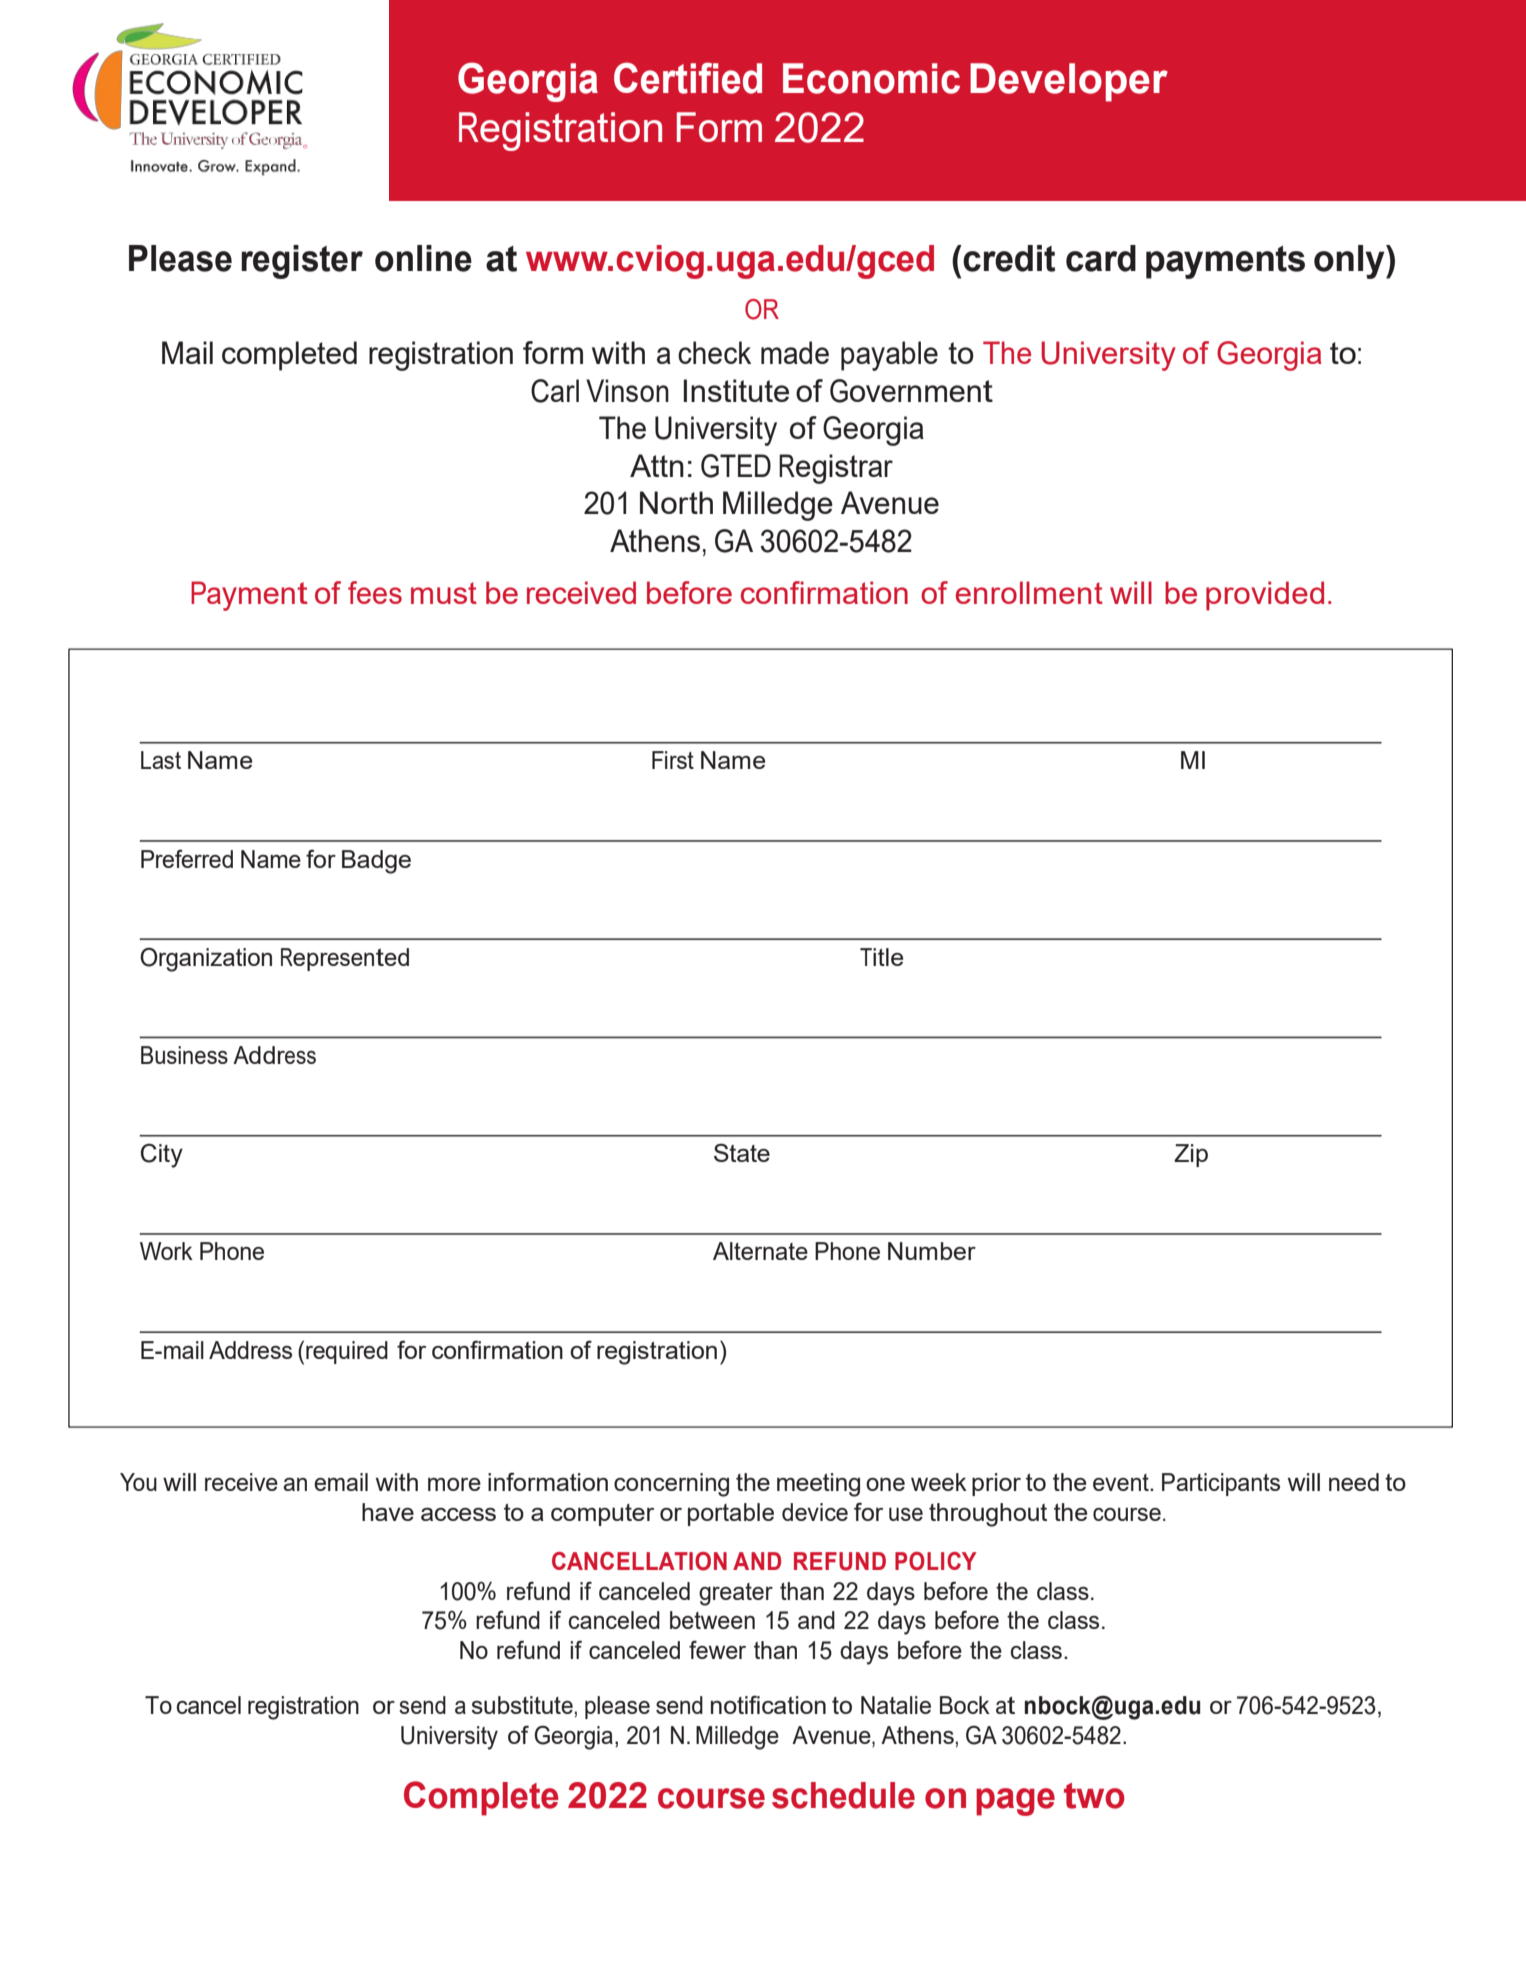 This screenshot has height=1975, width=1526. I want to click on Title, so click(881, 957).
